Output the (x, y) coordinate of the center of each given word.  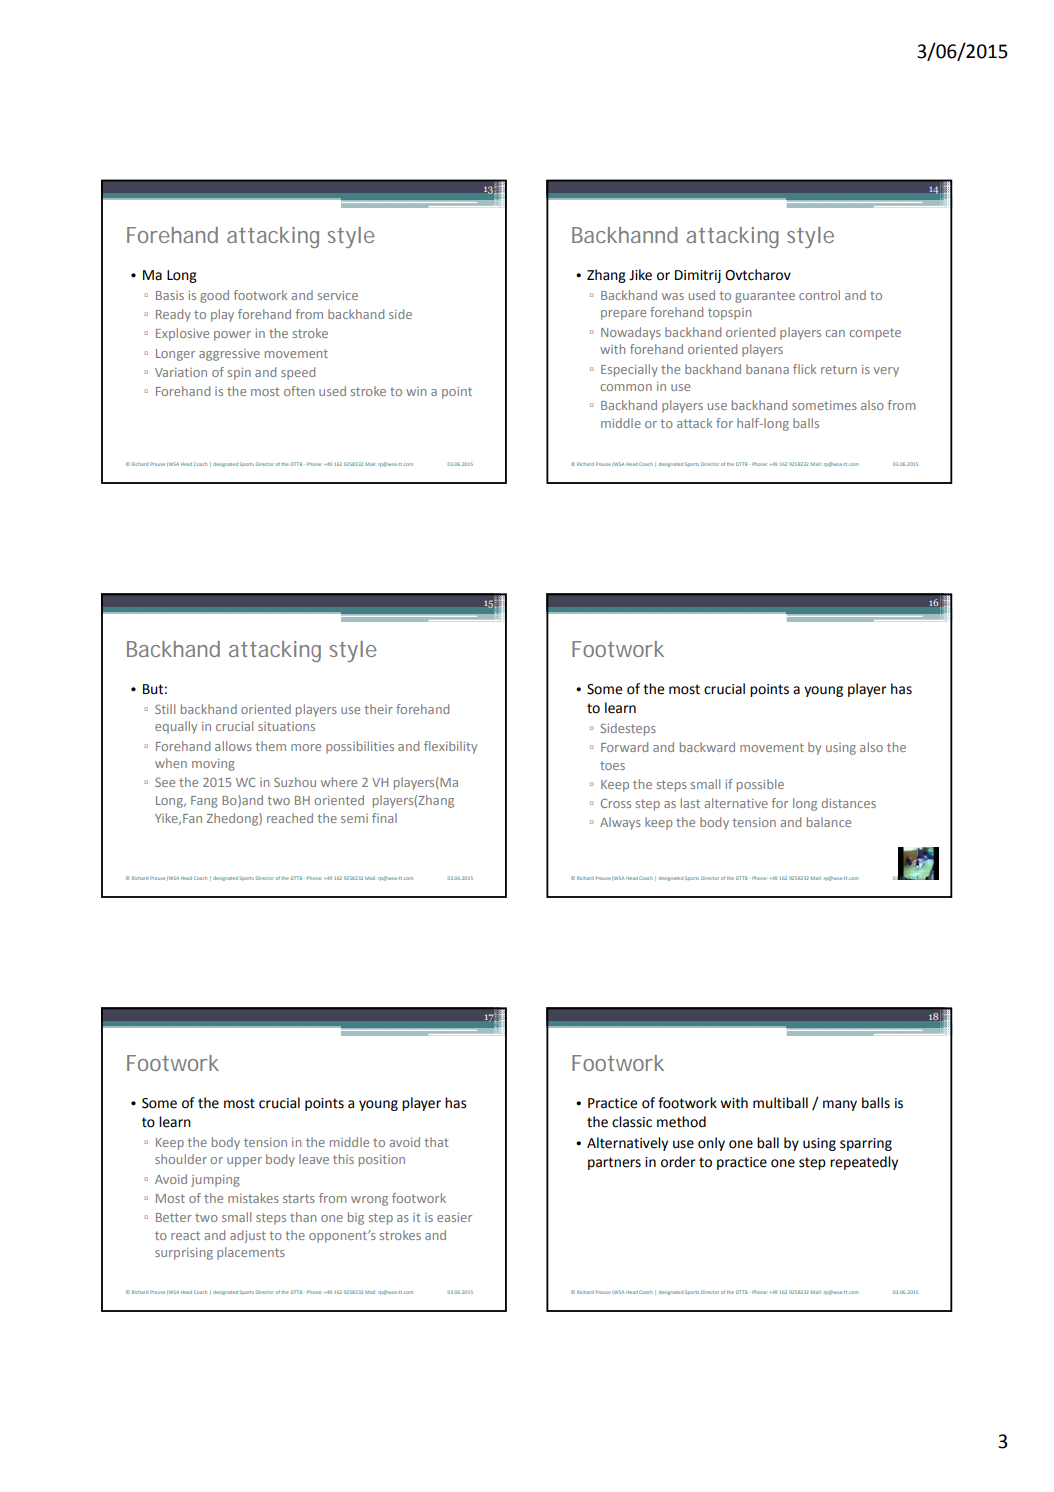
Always (620, 823)
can (835, 333)
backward (707, 747)
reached (290, 818)
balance (829, 822)
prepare (623, 315)
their (378, 709)
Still (165, 709)
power (232, 336)
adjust (248, 1236)
